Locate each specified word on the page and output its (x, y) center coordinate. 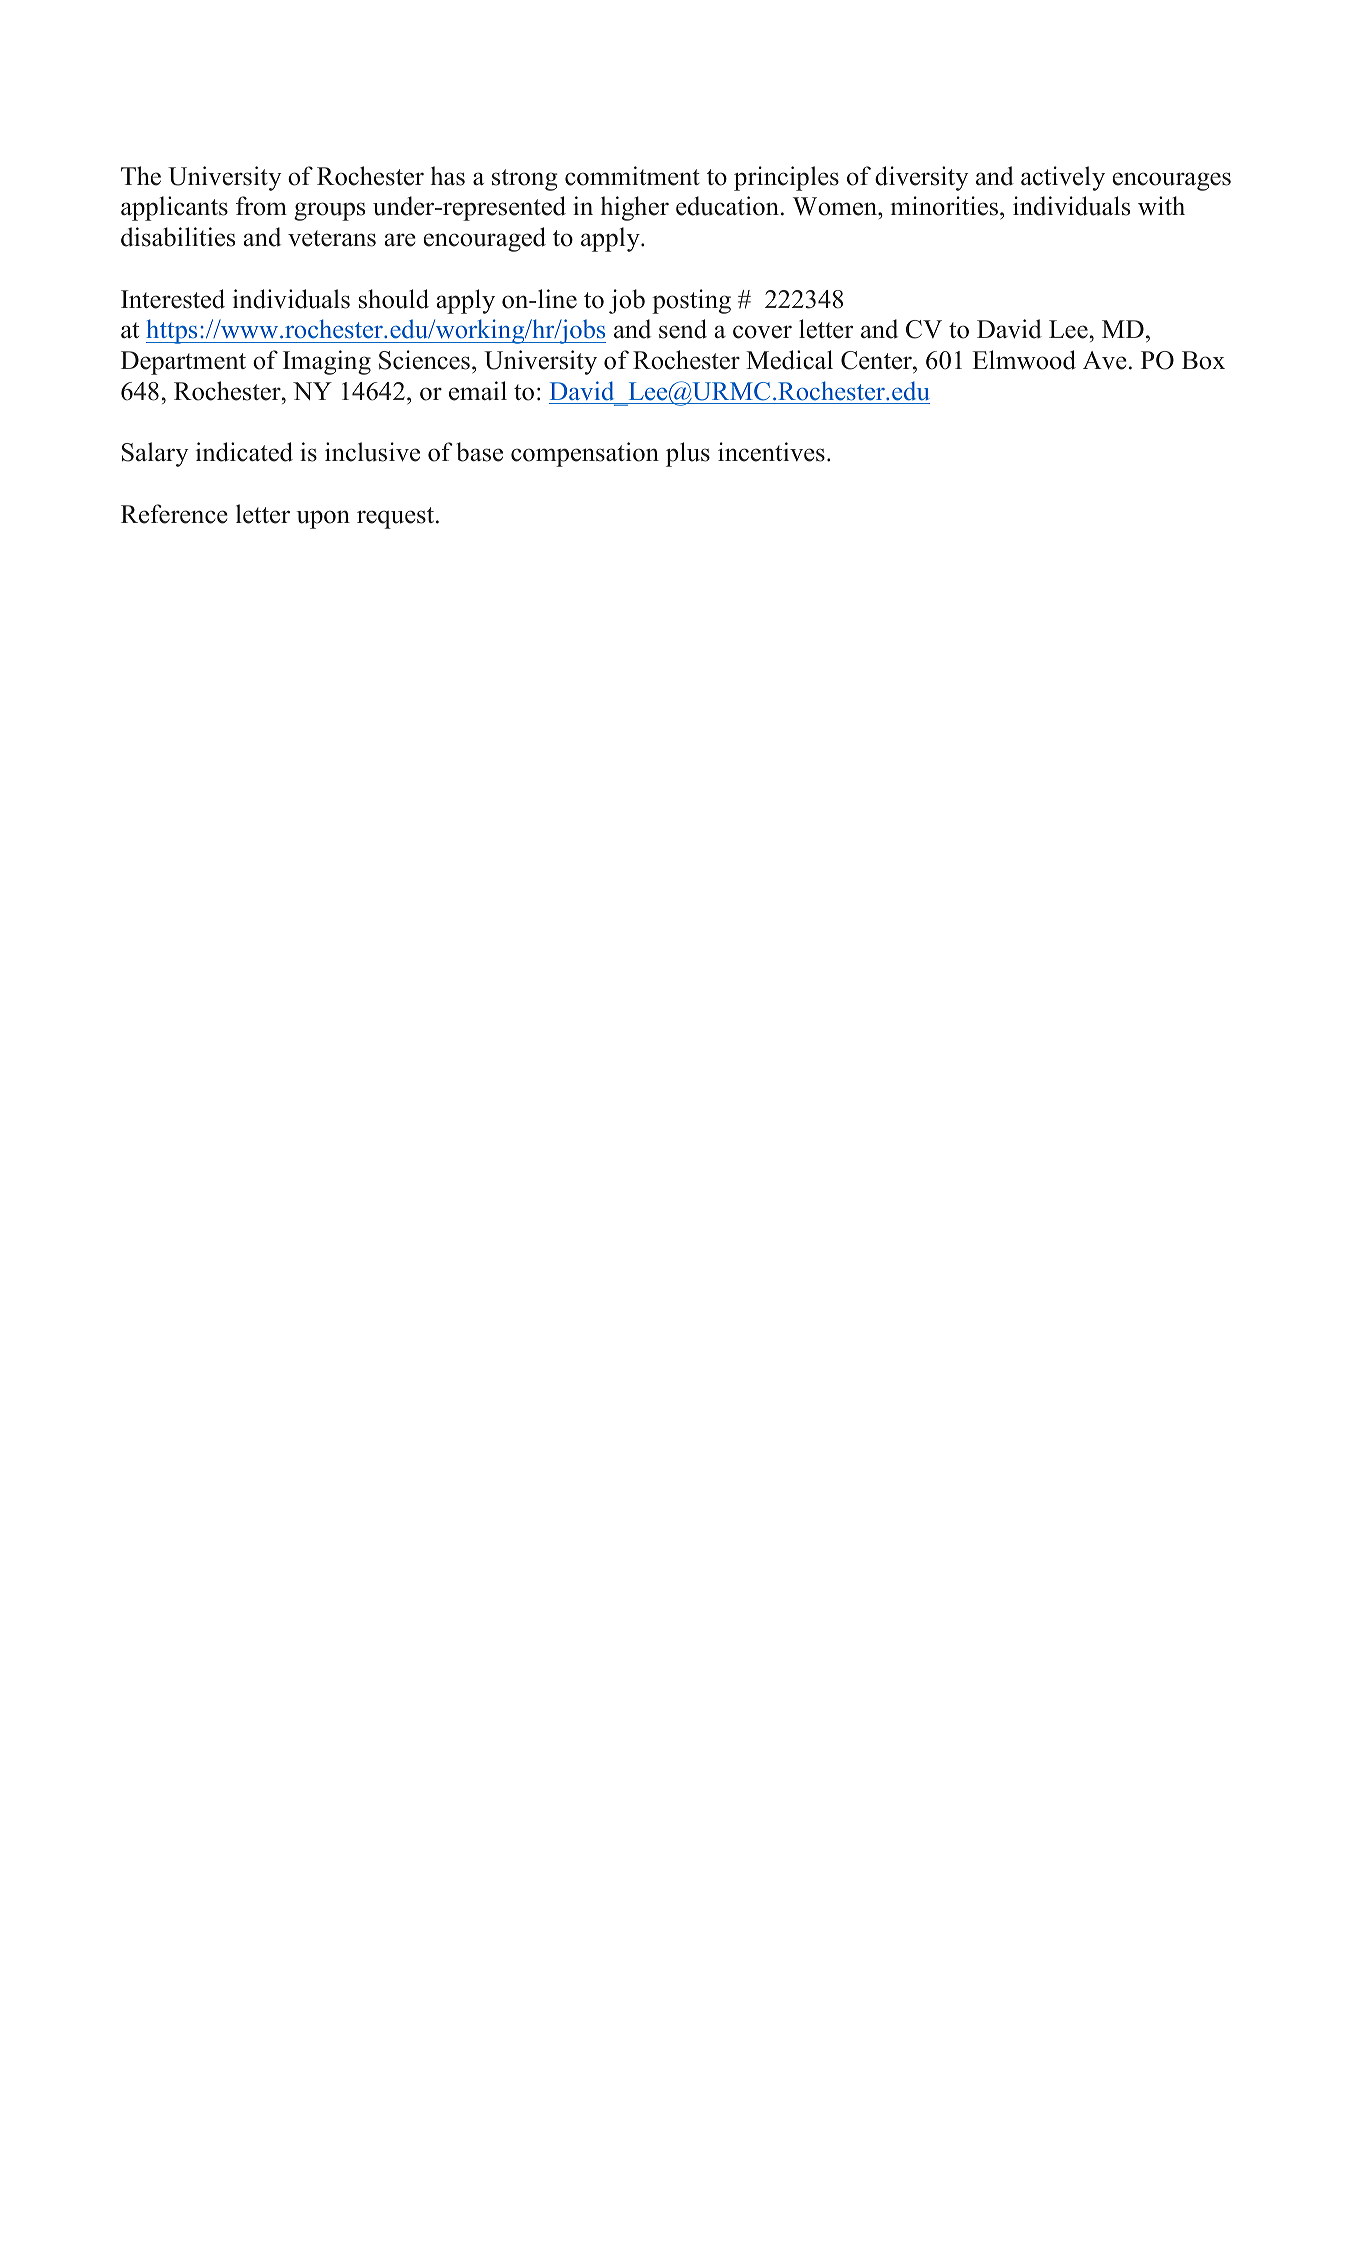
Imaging (327, 362)
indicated (244, 452)
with (1161, 205)
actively (1063, 178)
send (683, 329)
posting (691, 301)
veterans (332, 238)
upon (323, 519)
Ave (1105, 360)
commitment (632, 176)
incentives (771, 452)
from (261, 206)
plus (688, 454)
